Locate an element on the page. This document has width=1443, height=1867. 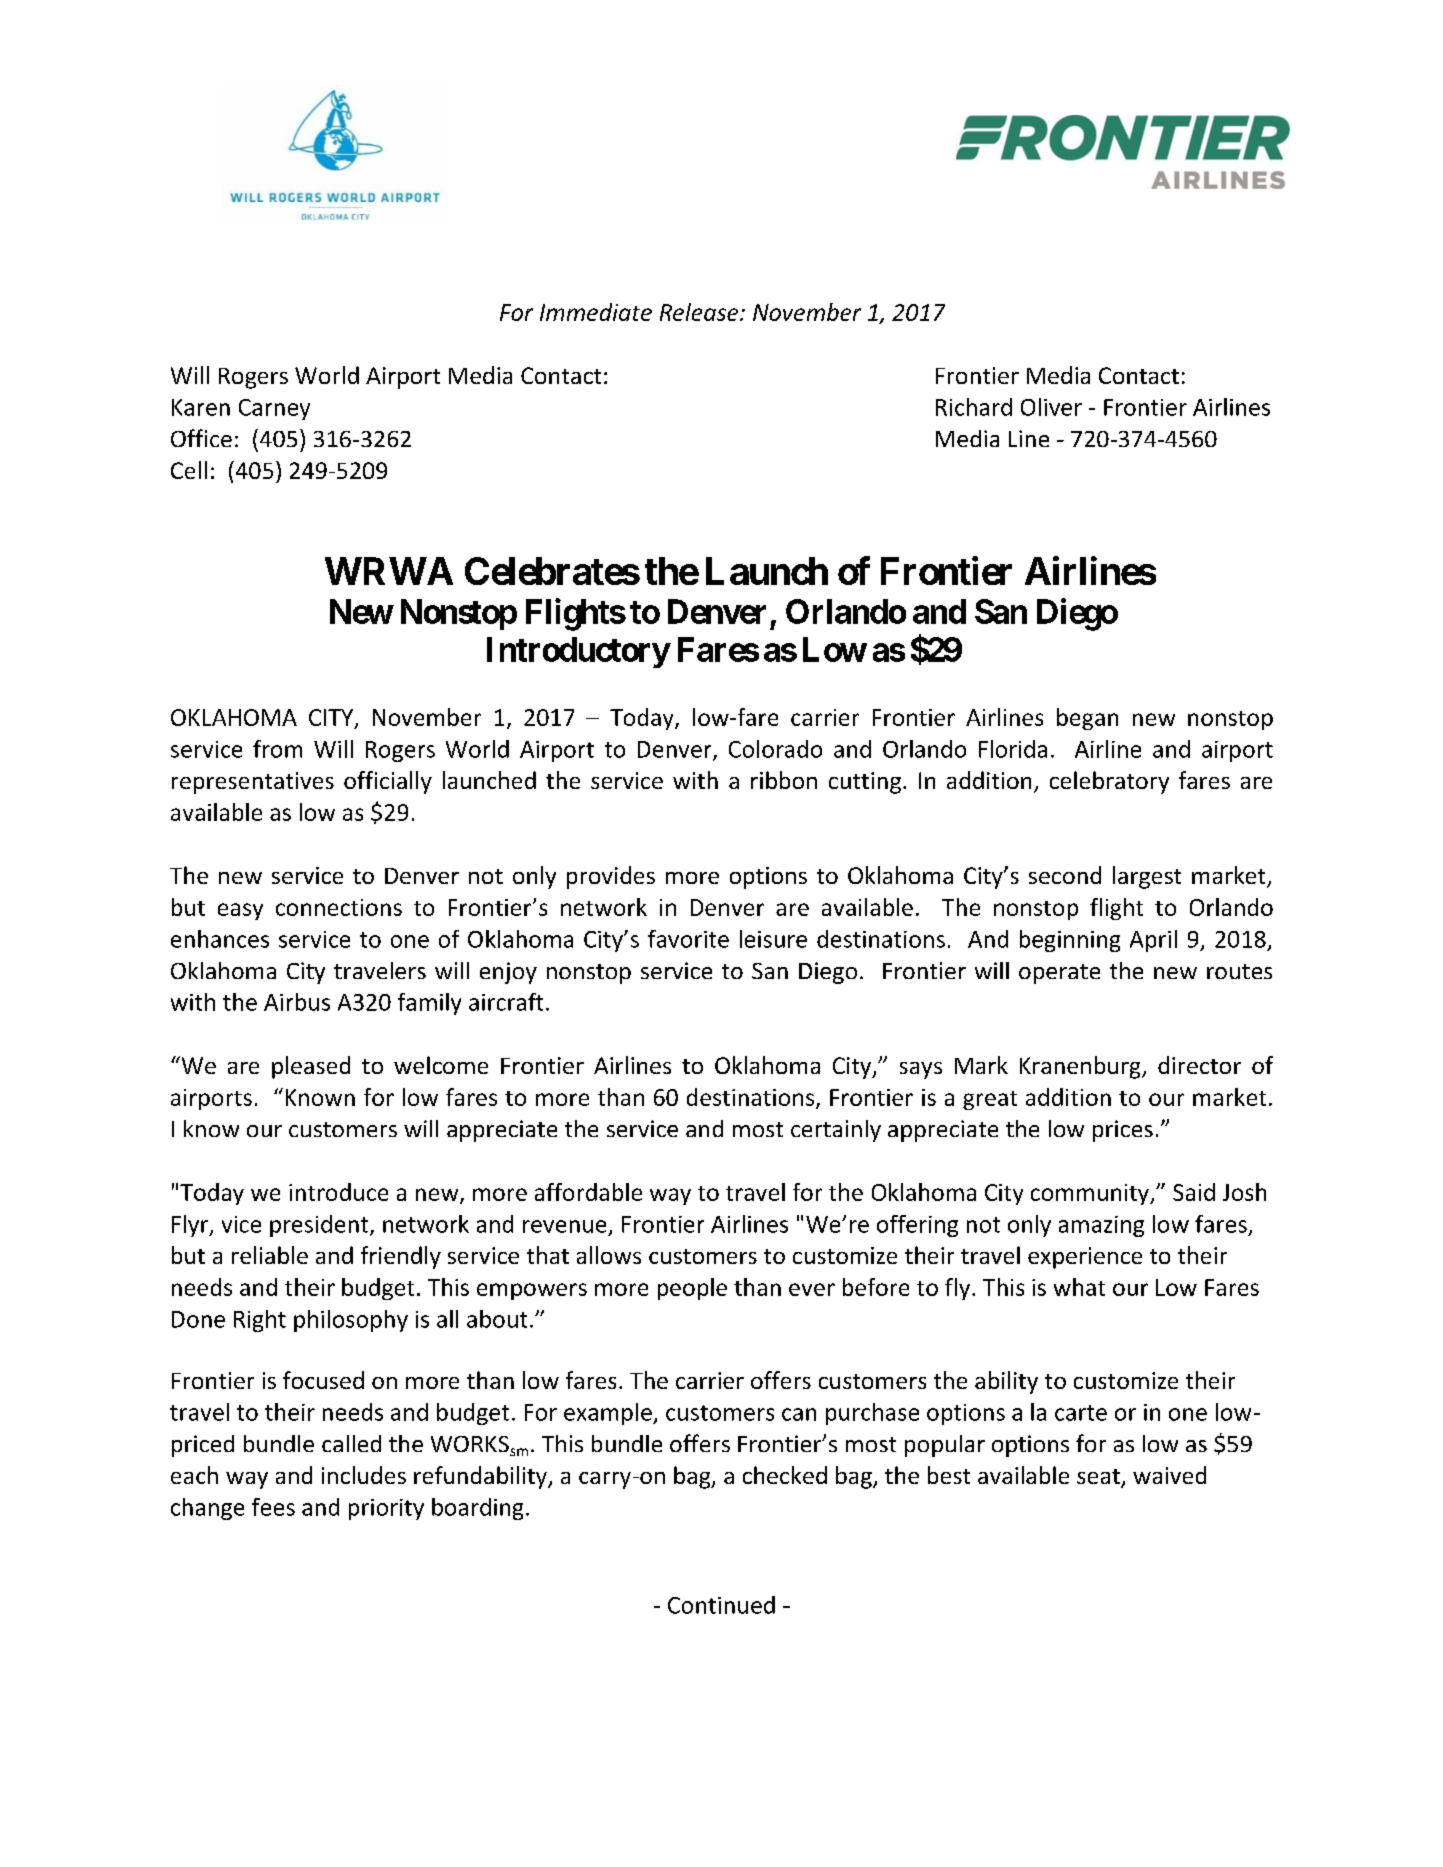
Release is located at coordinates (700, 312).
